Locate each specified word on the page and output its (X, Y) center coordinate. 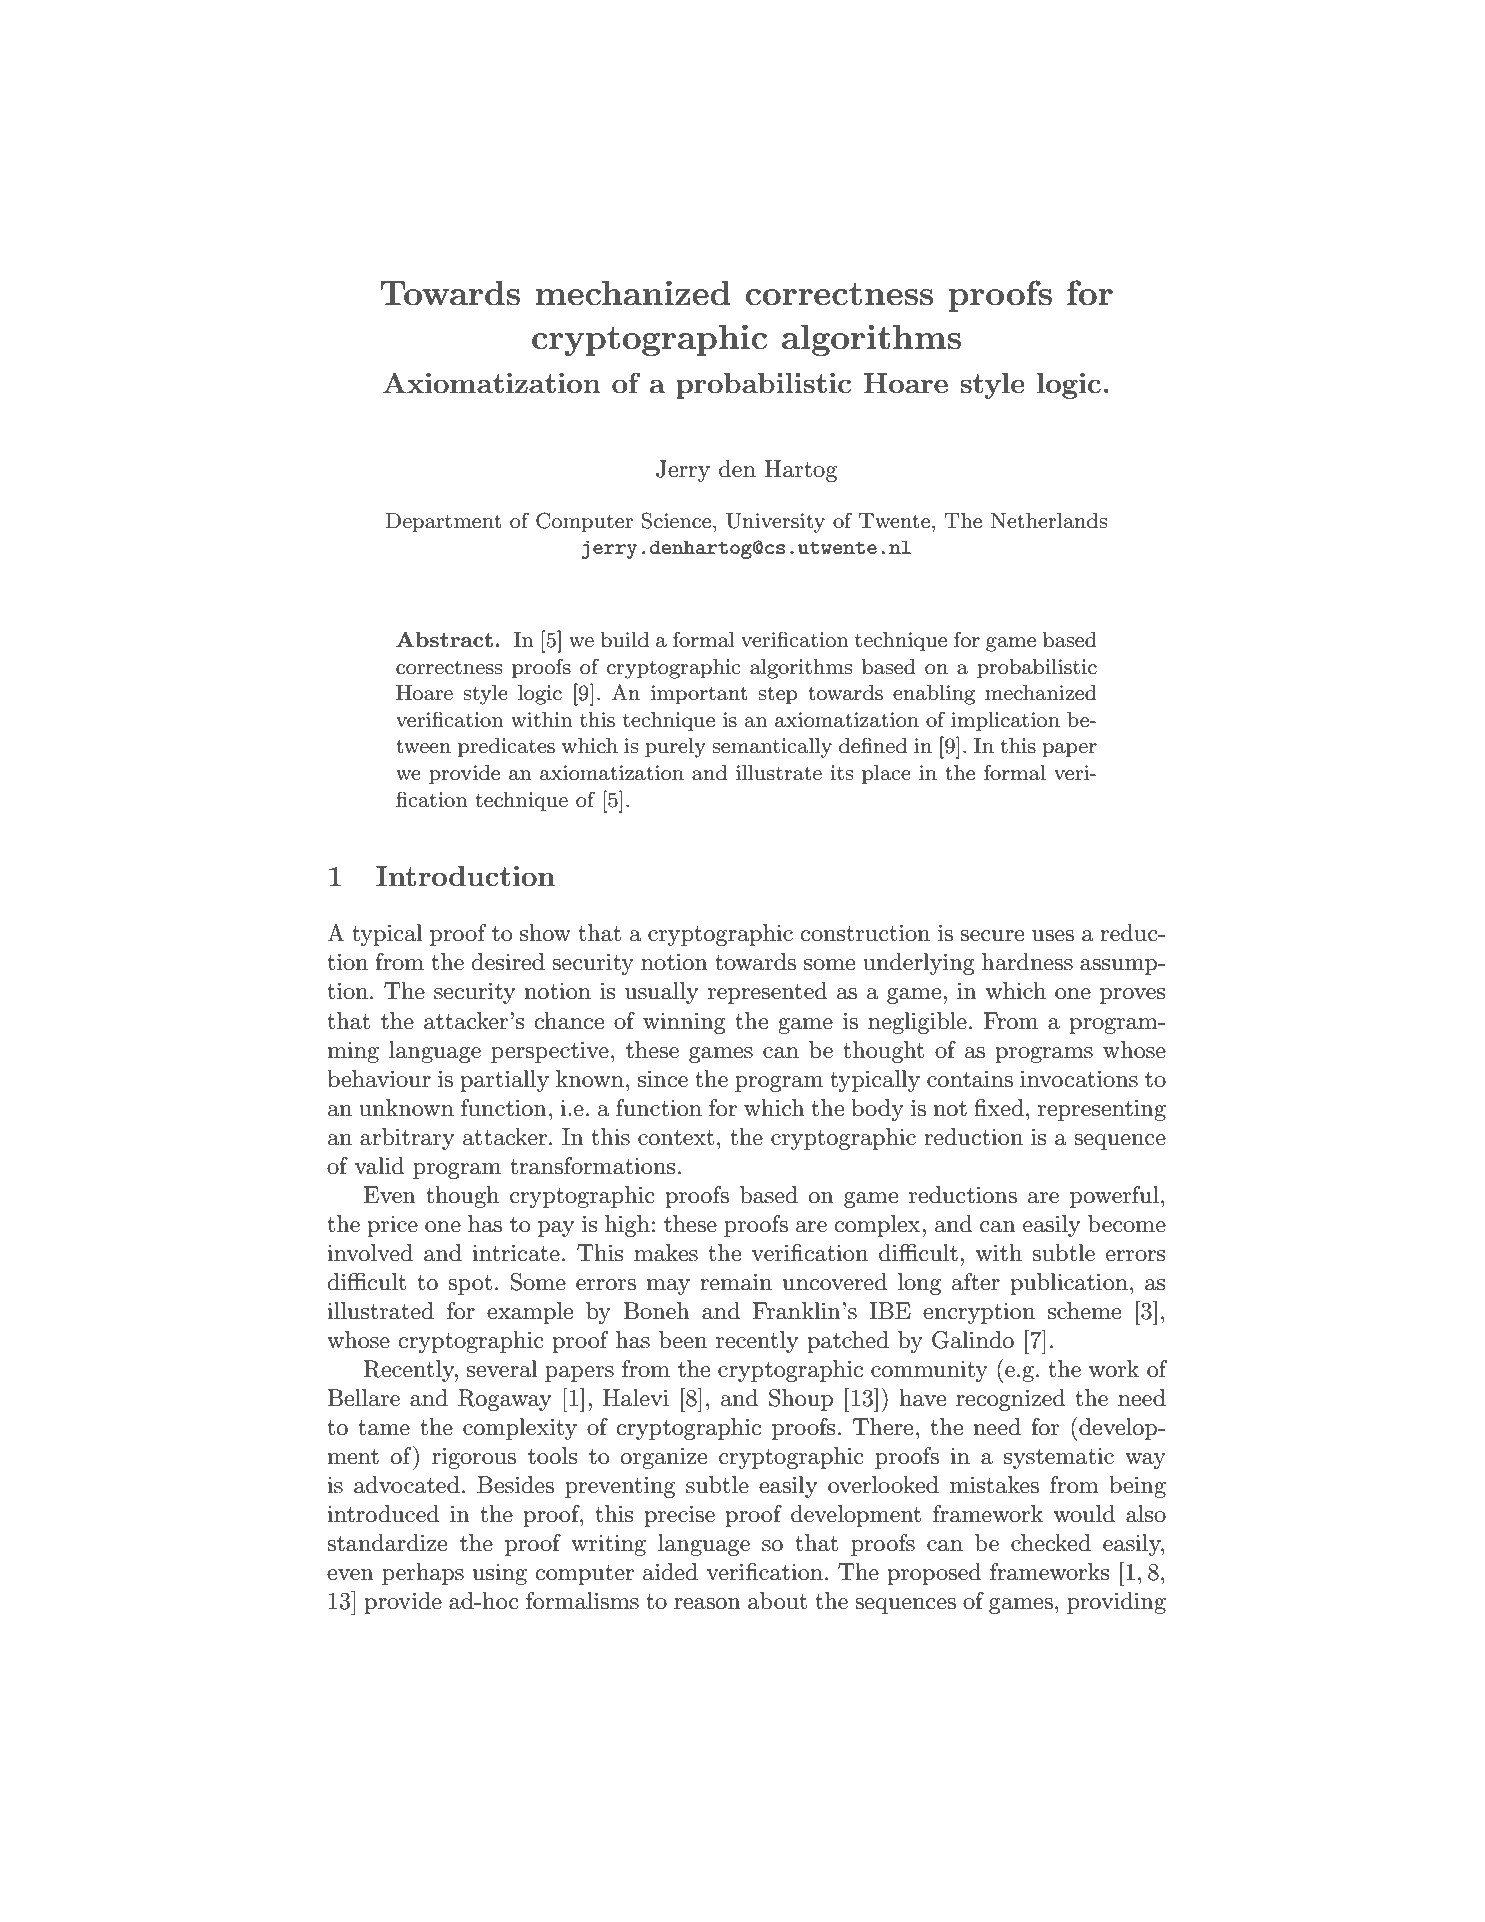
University (775, 523)
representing (1102, 1110)
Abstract (444, 639)
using (500, 1574)
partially (504, 1081)
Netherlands (1049, 521)
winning (684, 1023)
